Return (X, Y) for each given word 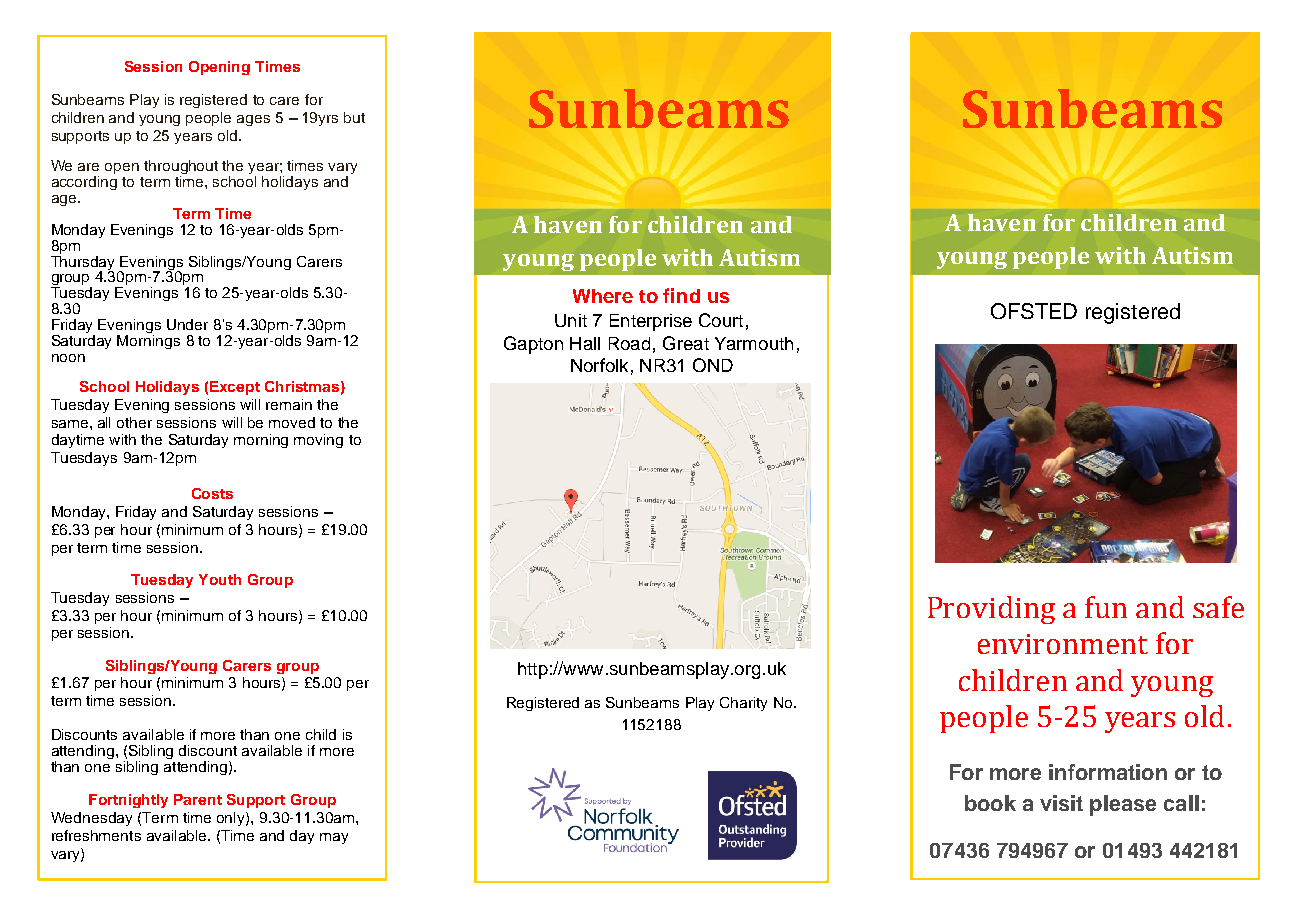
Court (721, 320)
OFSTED (1034, 311)
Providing (991, 610)
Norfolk (599, 365)
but (354, 117)
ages (253, 120)
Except (235, 388)
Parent (198, 799)
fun (1106, 607)
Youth (220, 579)
